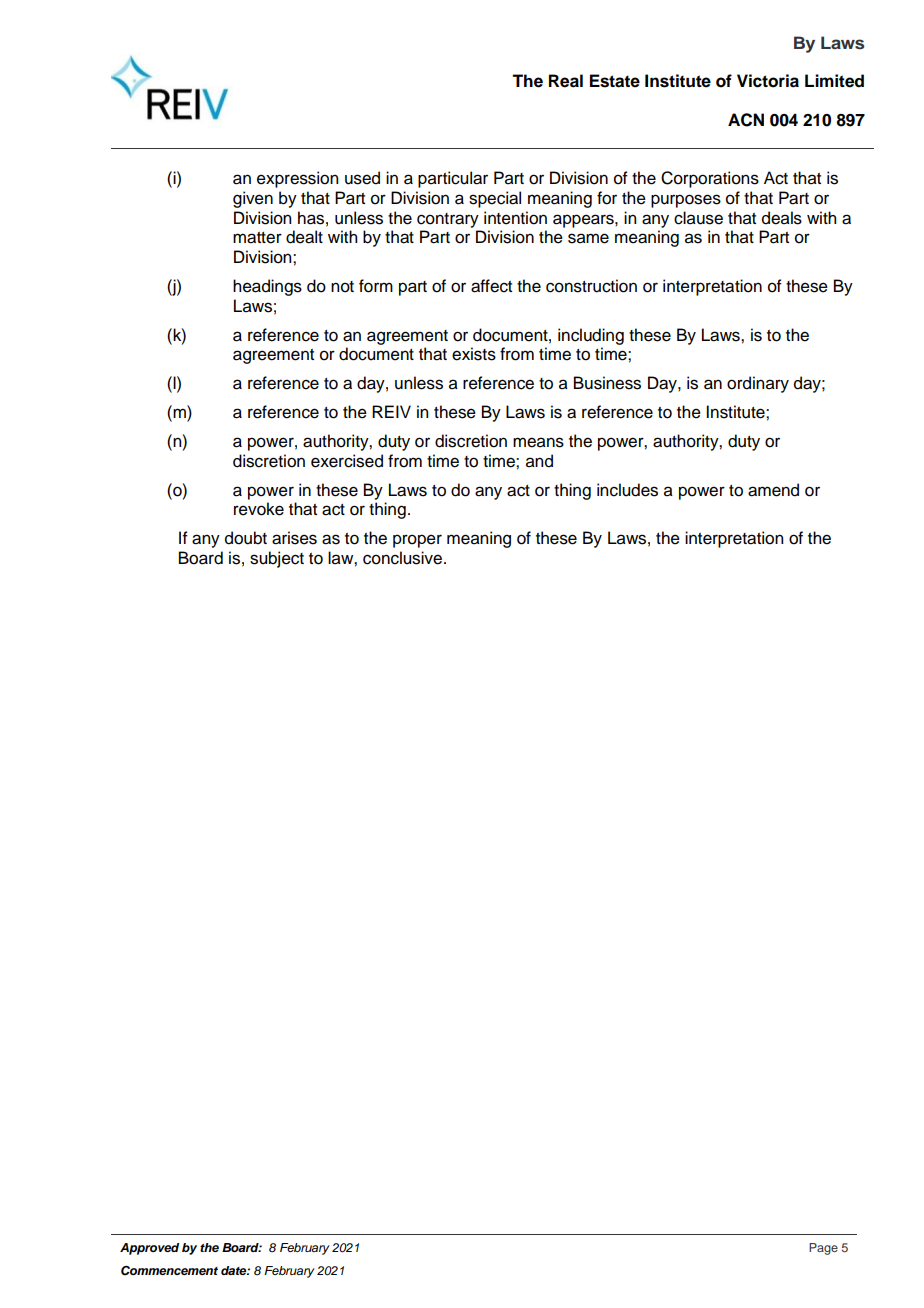 This image has width=924, height=1308. What do you see at coordinates (169, 1271) in the image?
I see `Commencement` at bounding box center [169, 1271].
